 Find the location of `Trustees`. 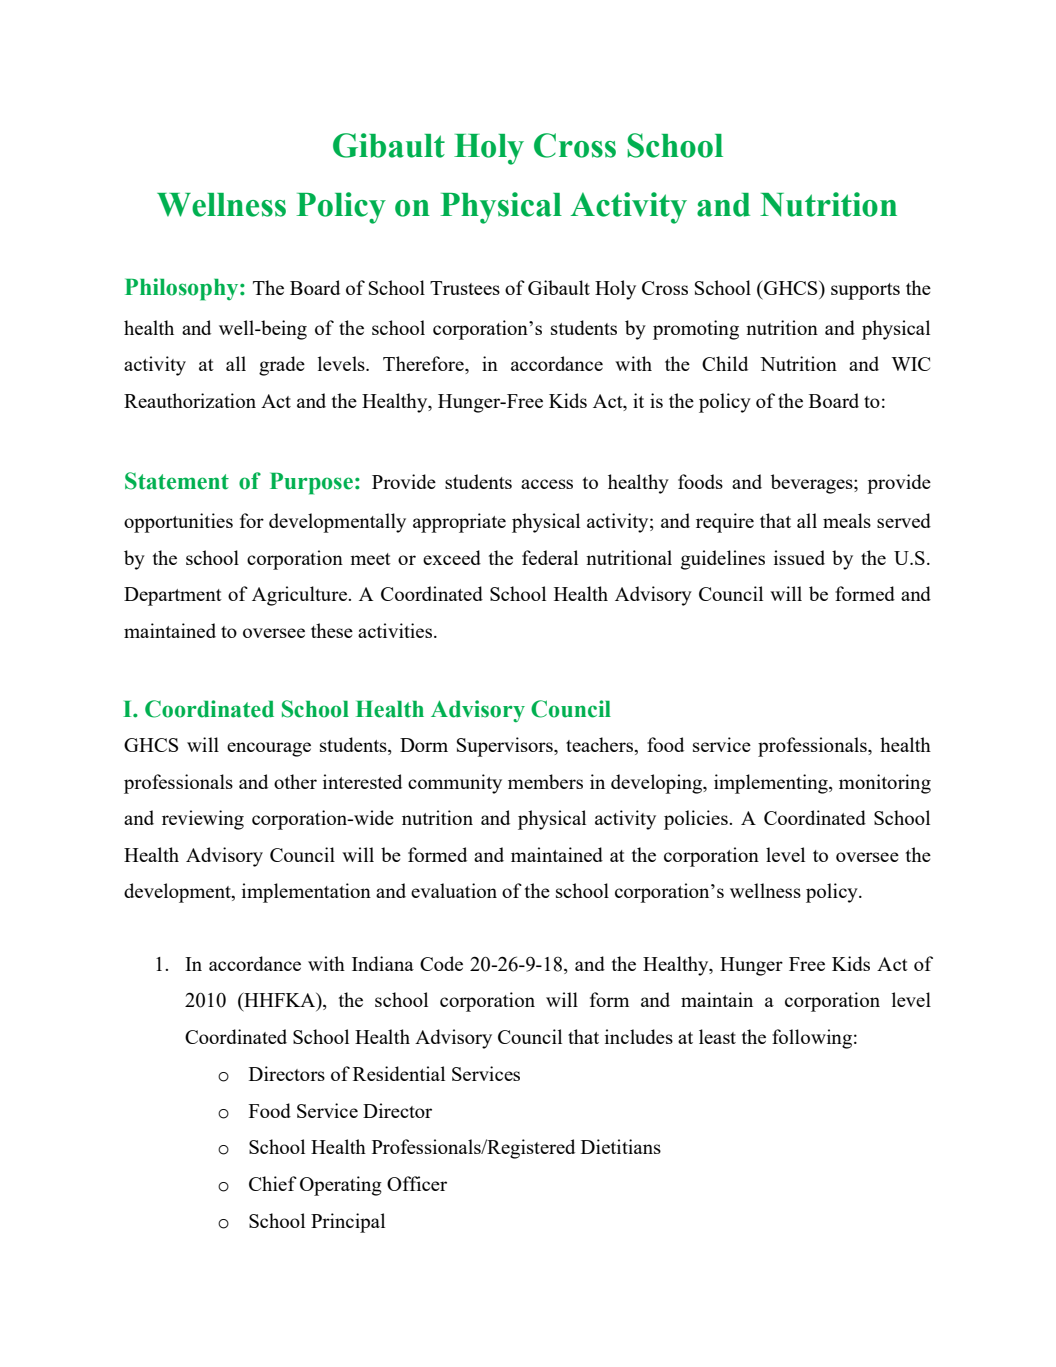

Trustees is located at coordinates (465, 288).
